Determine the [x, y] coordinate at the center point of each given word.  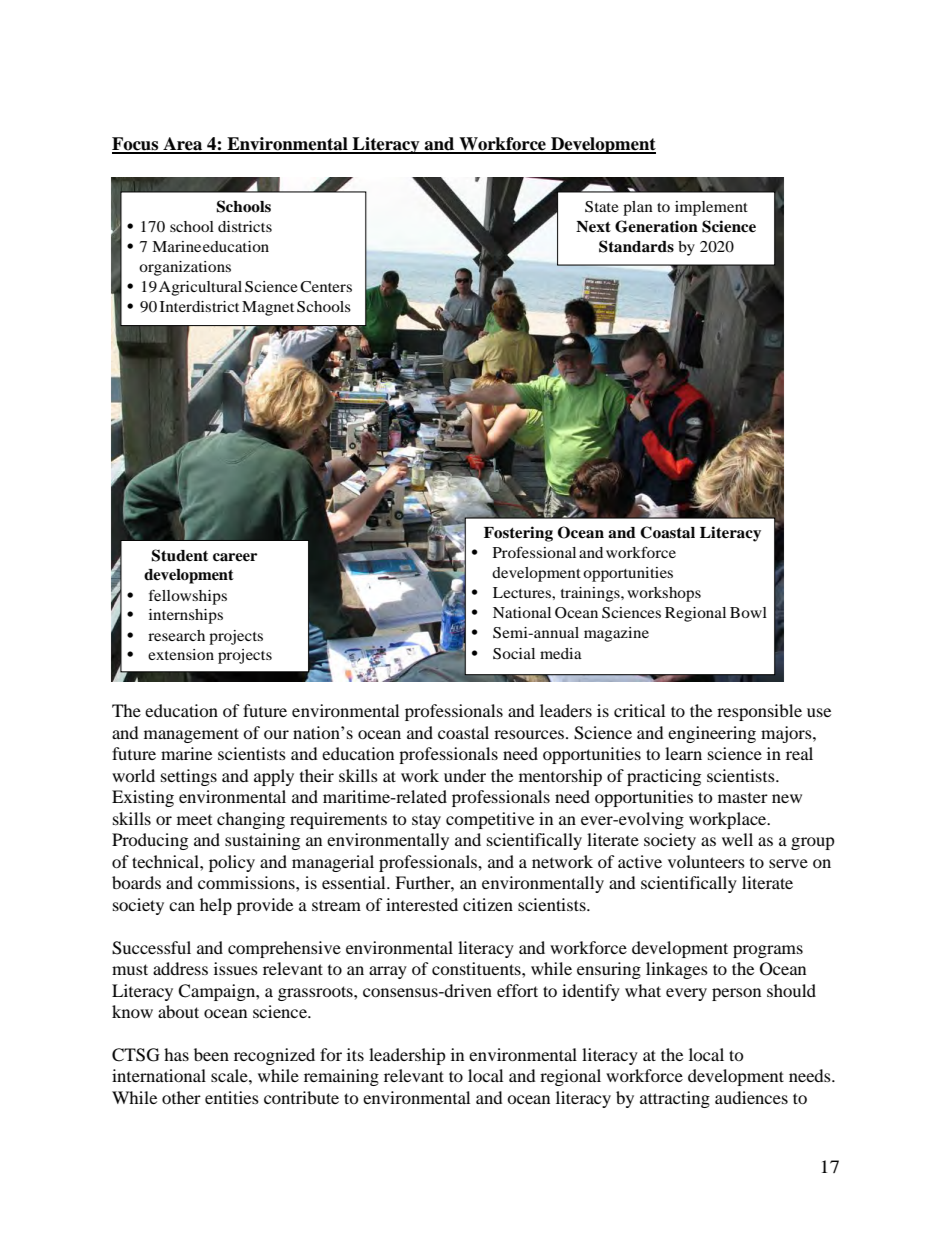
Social [514, 654]
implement [711, 208]
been [211, 1054]
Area [183, 145]
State [602, 207]
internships [186, 616]
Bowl [748, 612]
